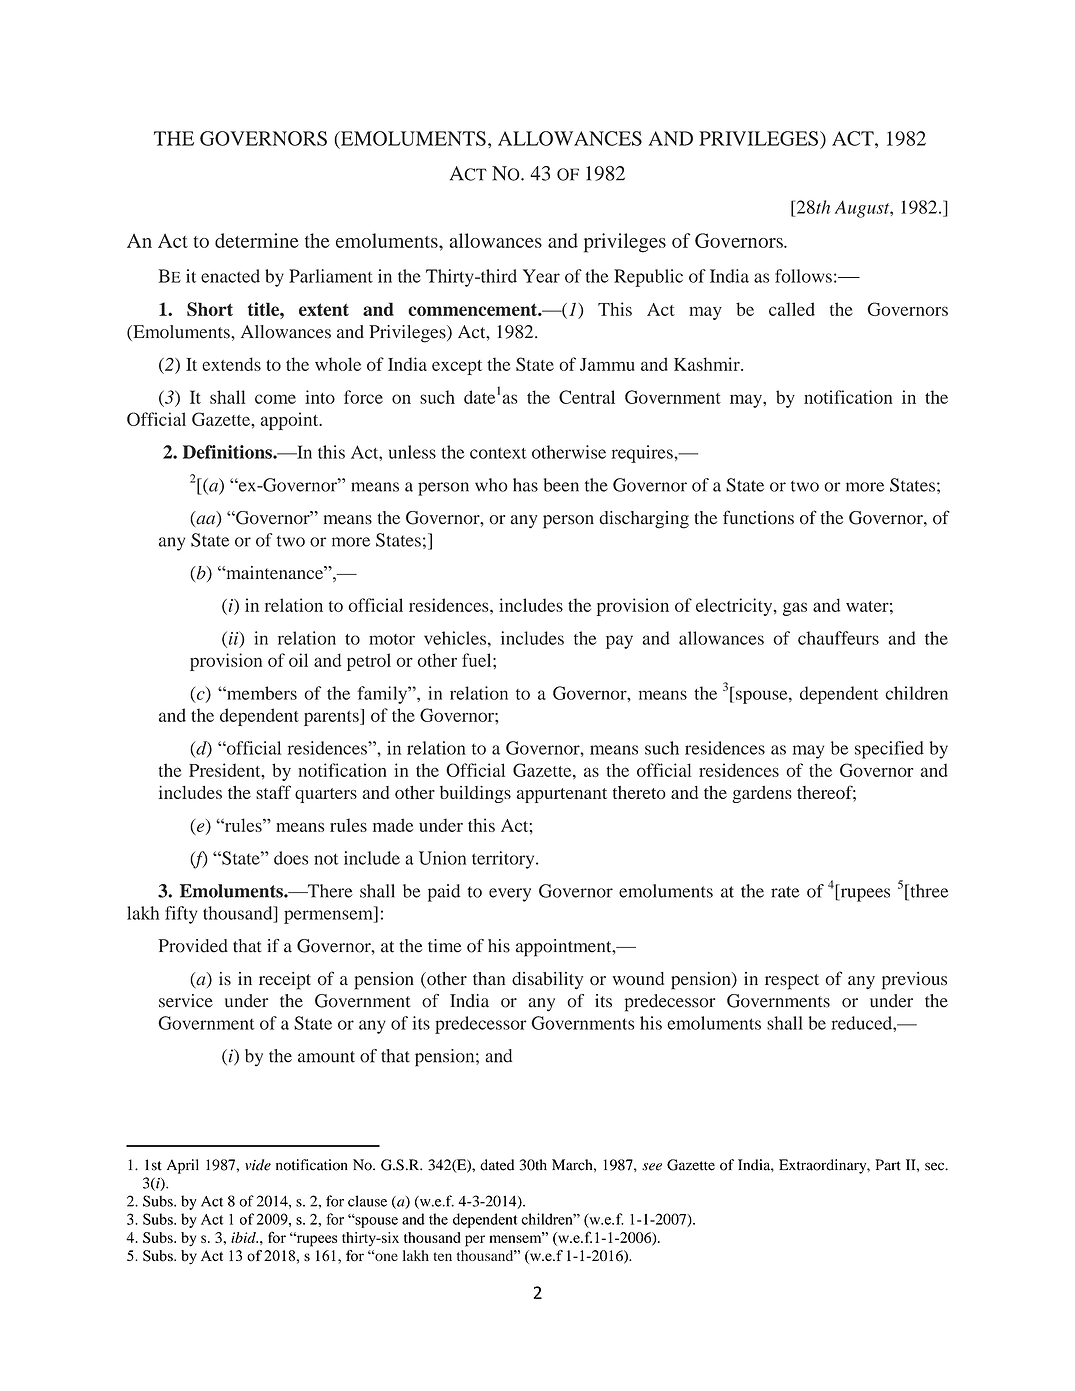  I want to click on parents, so click(332, 718).
